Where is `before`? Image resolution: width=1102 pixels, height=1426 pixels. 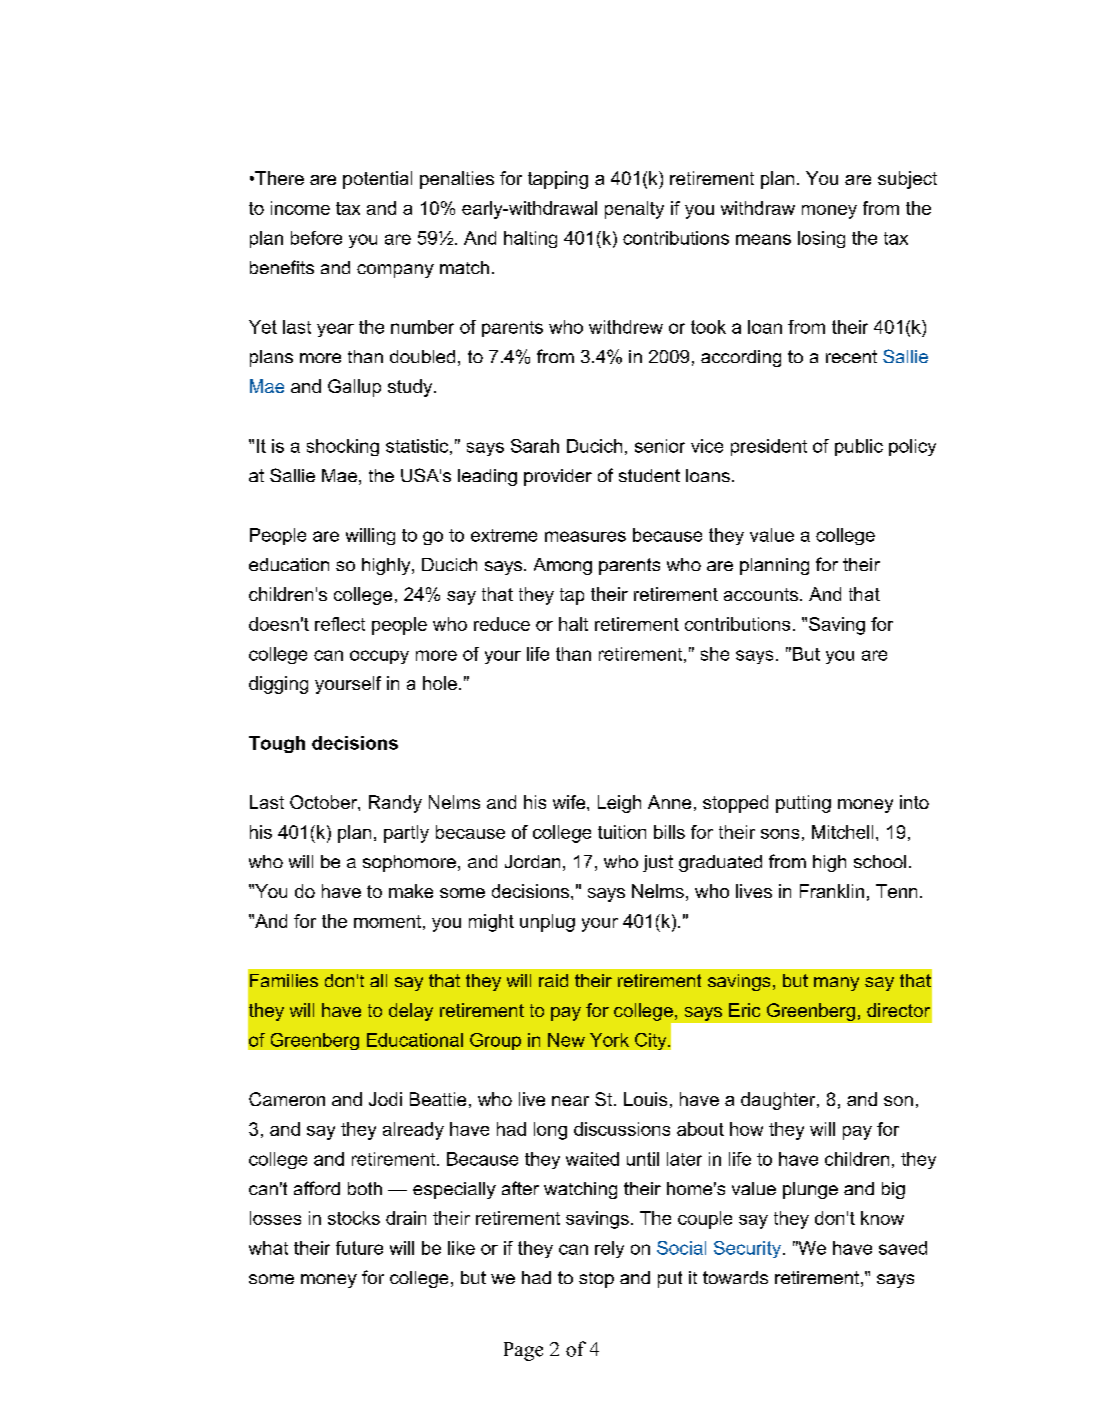 before is located at coordinates (316, 238).
